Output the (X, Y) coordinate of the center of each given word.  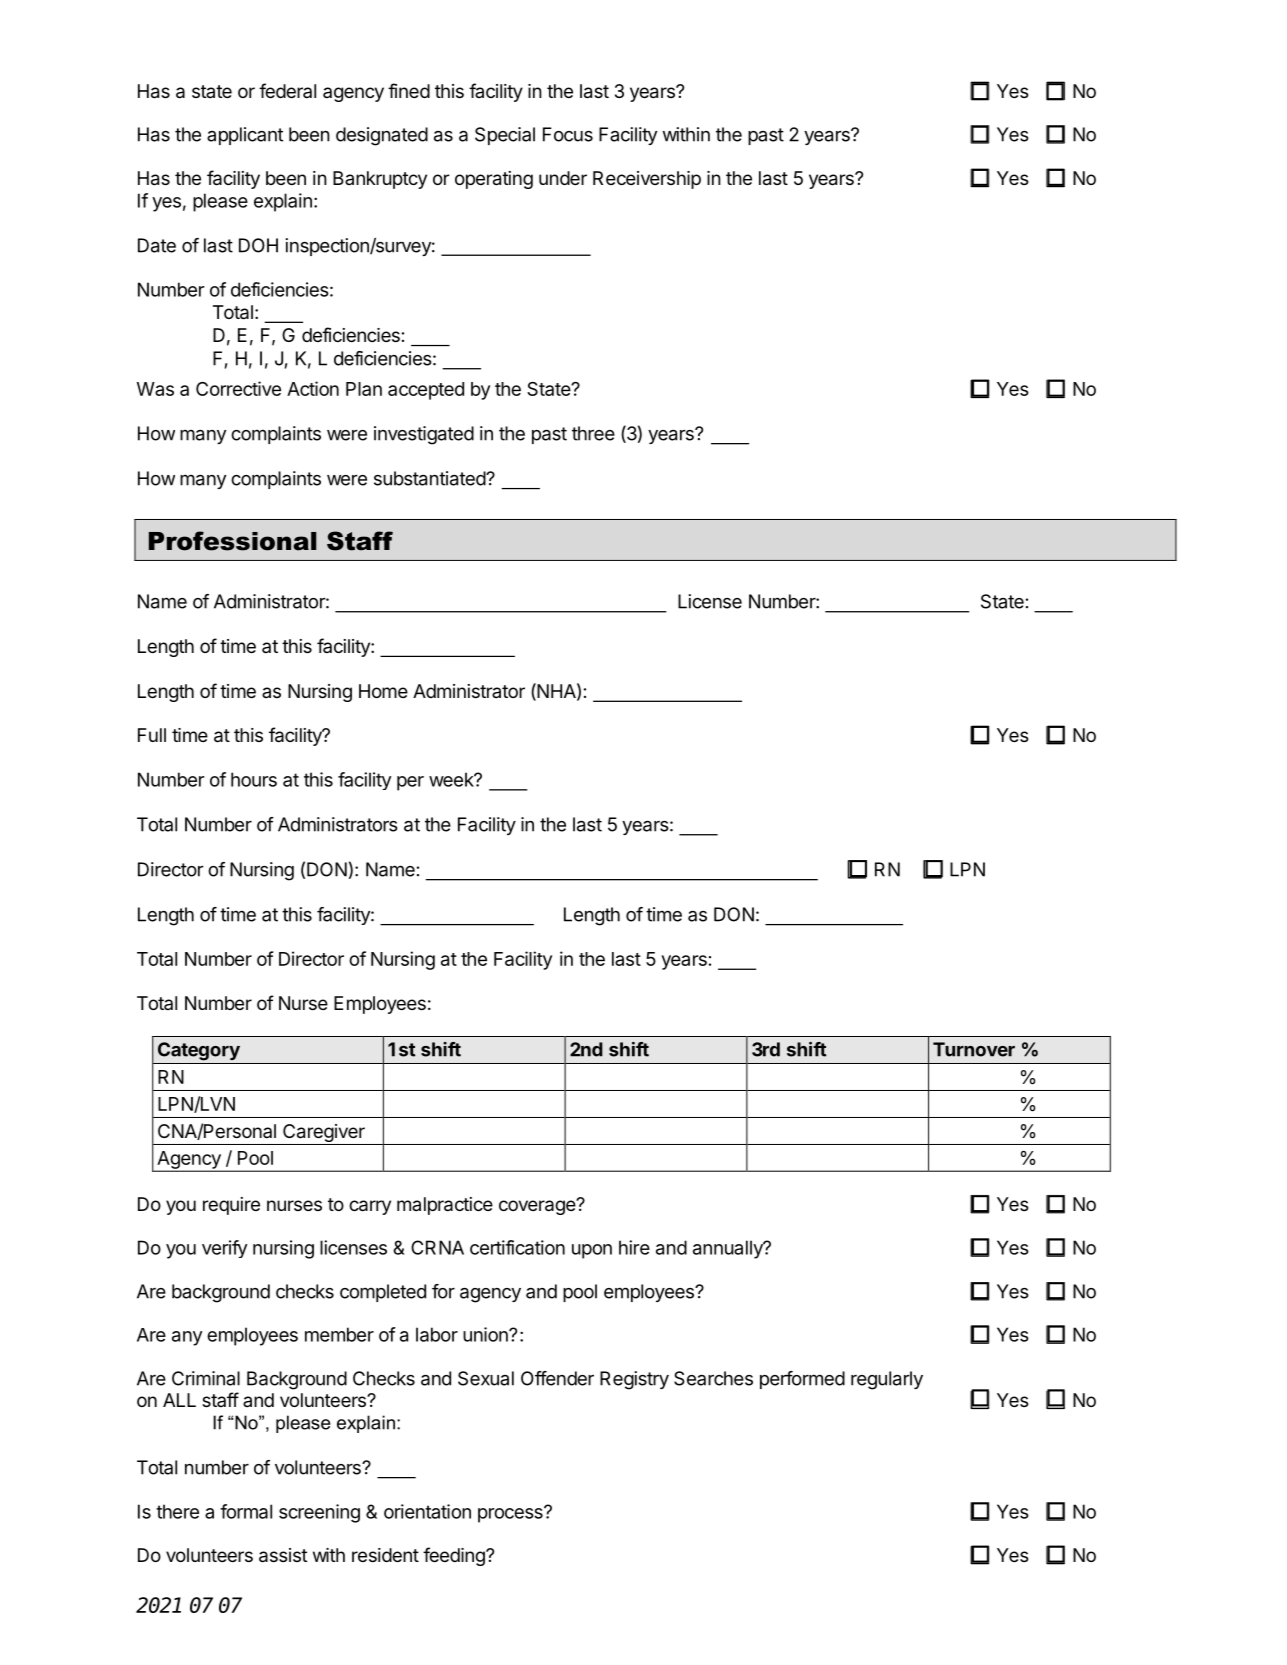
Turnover (974, 1049)
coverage (538, 1206)
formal (246, 1511)
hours (254, 779)
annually (729, 1249)
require (231, 1206)
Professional (232, 541)
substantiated (430, 478)
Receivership (647, 180)
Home (383, 691)
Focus (568, 134)
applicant (245, 136)
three (593, 433)
